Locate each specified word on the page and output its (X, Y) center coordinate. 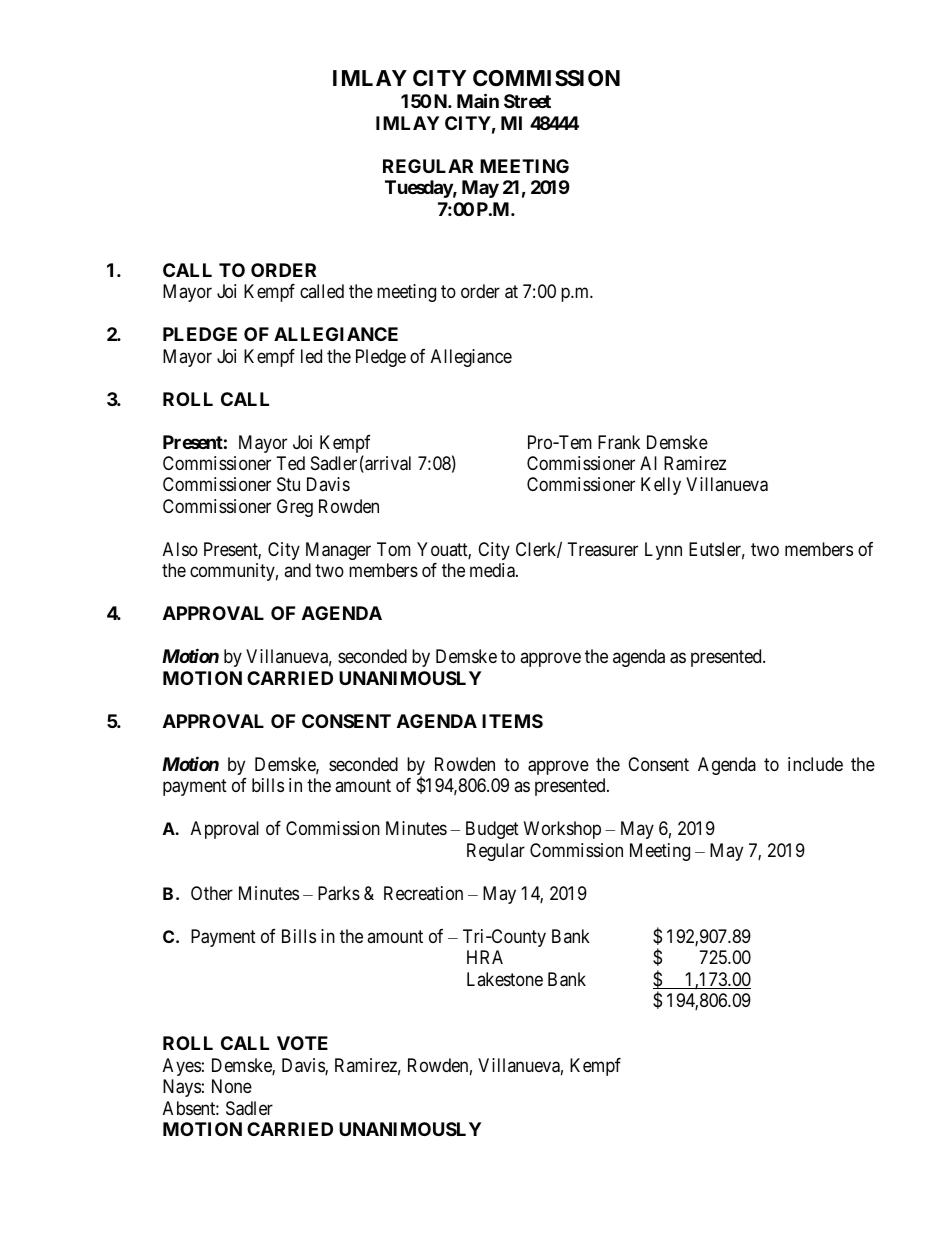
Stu (288, 484)
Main (478, 100)
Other (212, 893)
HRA (485, 957)
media (493, 570)
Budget (492, 830)
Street (527, 101)
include (815, 764)
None (232, 1086)
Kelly (661, 486)
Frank (619, 442)
